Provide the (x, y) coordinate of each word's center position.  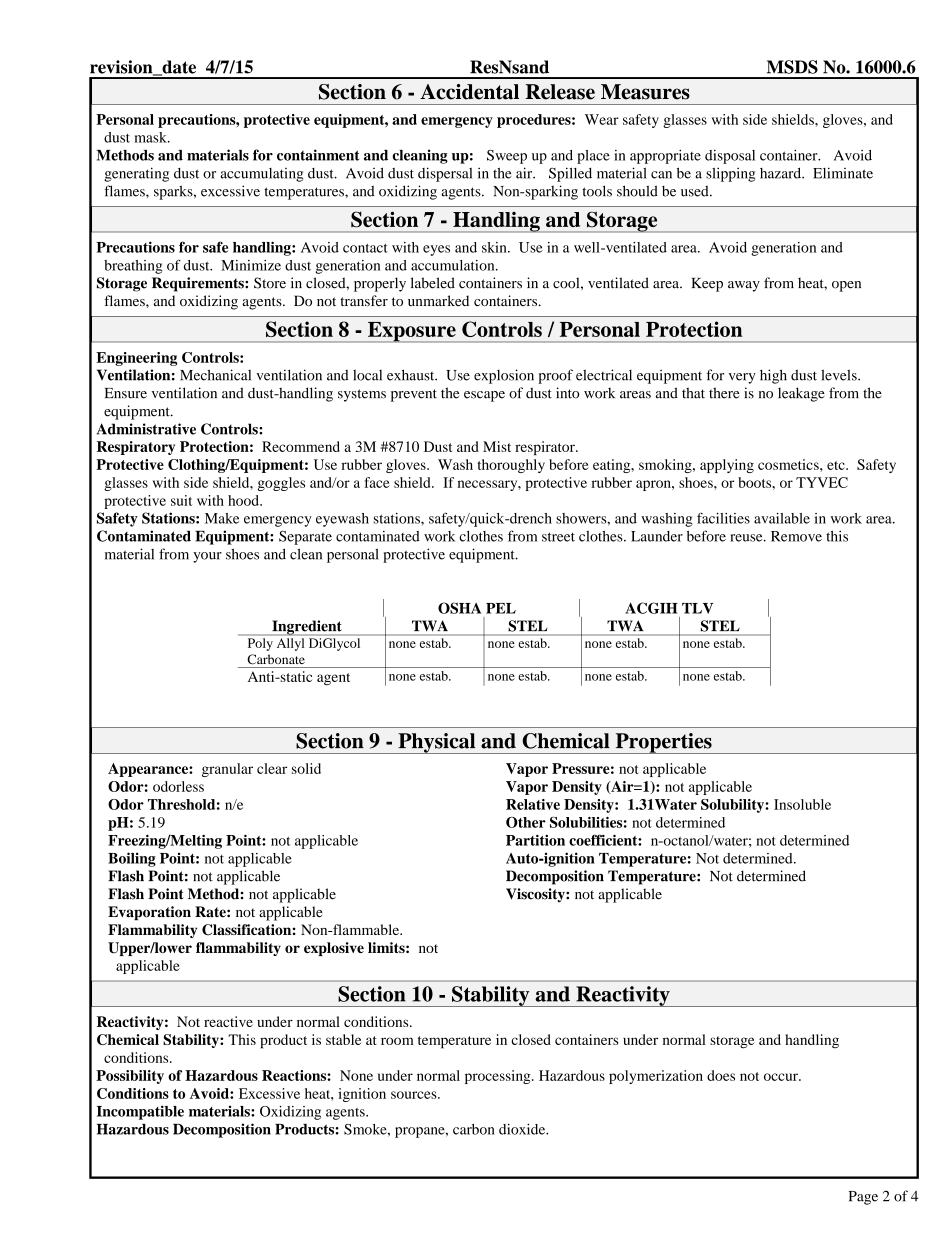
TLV (697, 608)
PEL (501, 608)
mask (151, 137)
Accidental (469, 92)
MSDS (792, 67)
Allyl (290, 644)
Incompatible (140, 1112)
